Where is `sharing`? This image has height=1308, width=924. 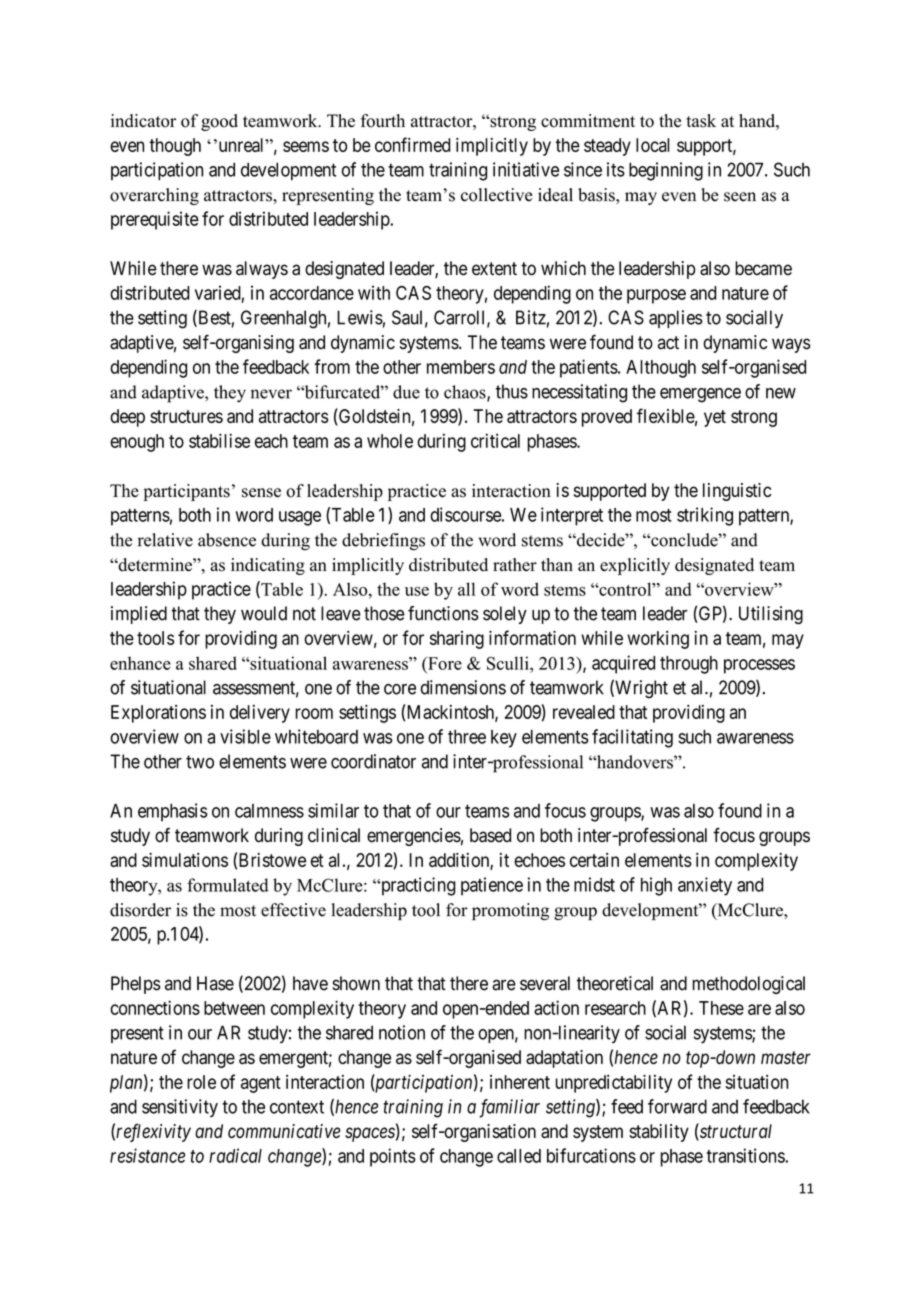 sharing is located at coordinates (457, 640).
